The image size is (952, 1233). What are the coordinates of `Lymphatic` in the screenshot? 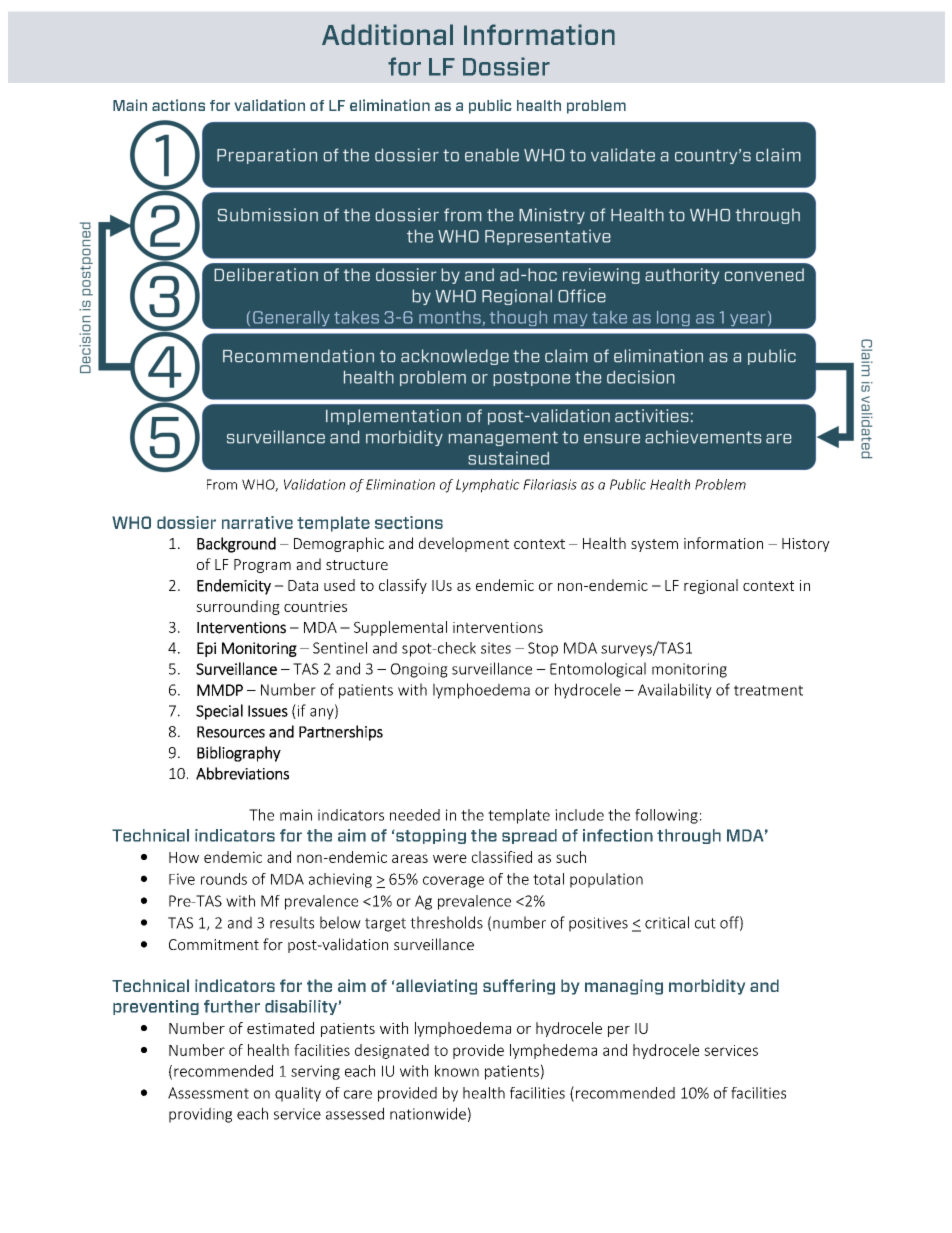 It's located at (488, 486).
